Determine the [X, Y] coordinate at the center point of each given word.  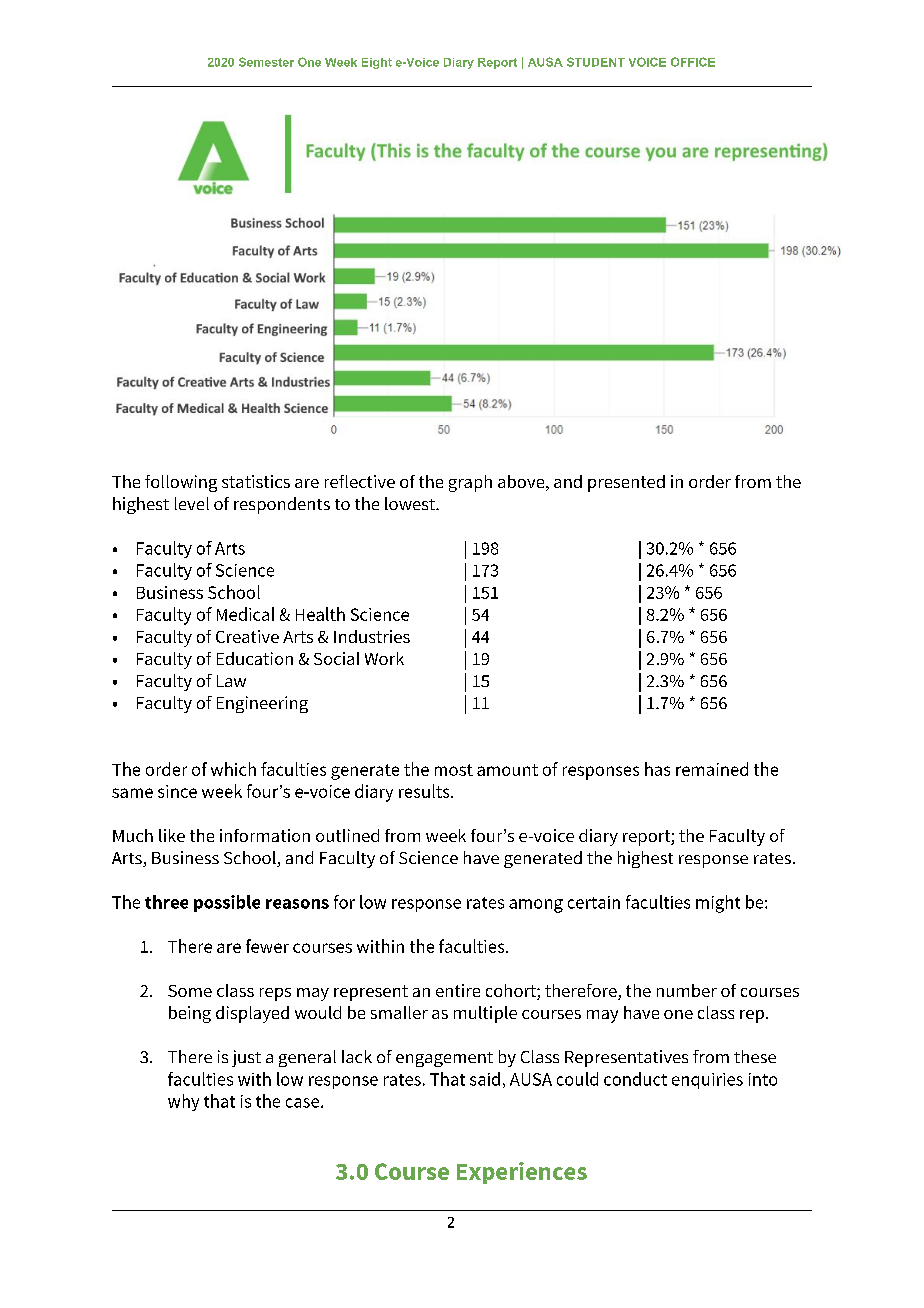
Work [384, 658]
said [485, 1079]
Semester [266, 62]
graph [470, 483]
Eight [377, 63]
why [183, 1102]
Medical [245, 614]
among [536, 906]
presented [626, 483]
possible [227, 903]
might [718, 904]
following [181, 483]
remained [712, 769]
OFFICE [693, 62]
